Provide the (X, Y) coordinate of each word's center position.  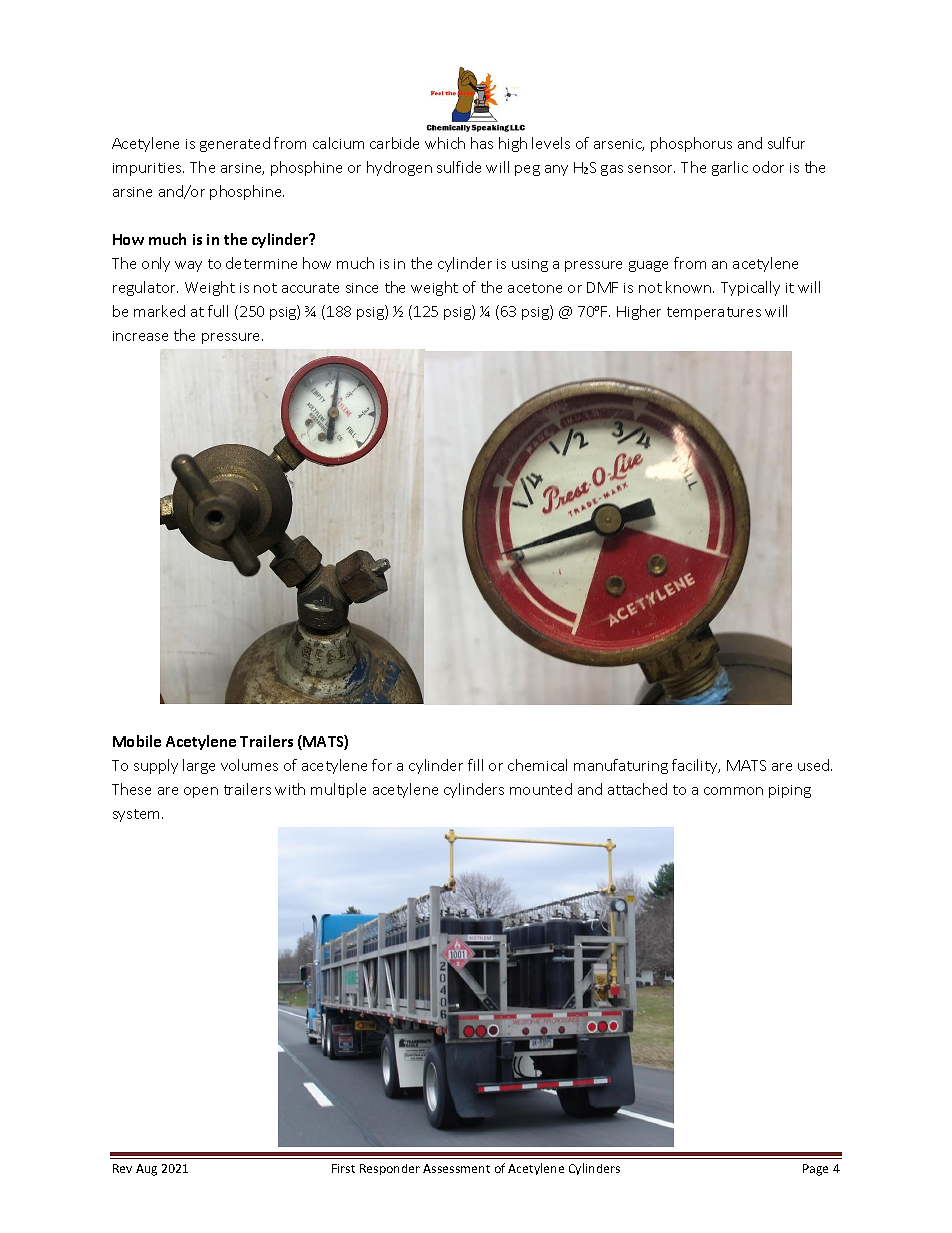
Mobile (137, 741)
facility (696, 766)
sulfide (459, 167)
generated (235, 144)
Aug (146, 1170)
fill (475, 765)
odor (768, 167)
